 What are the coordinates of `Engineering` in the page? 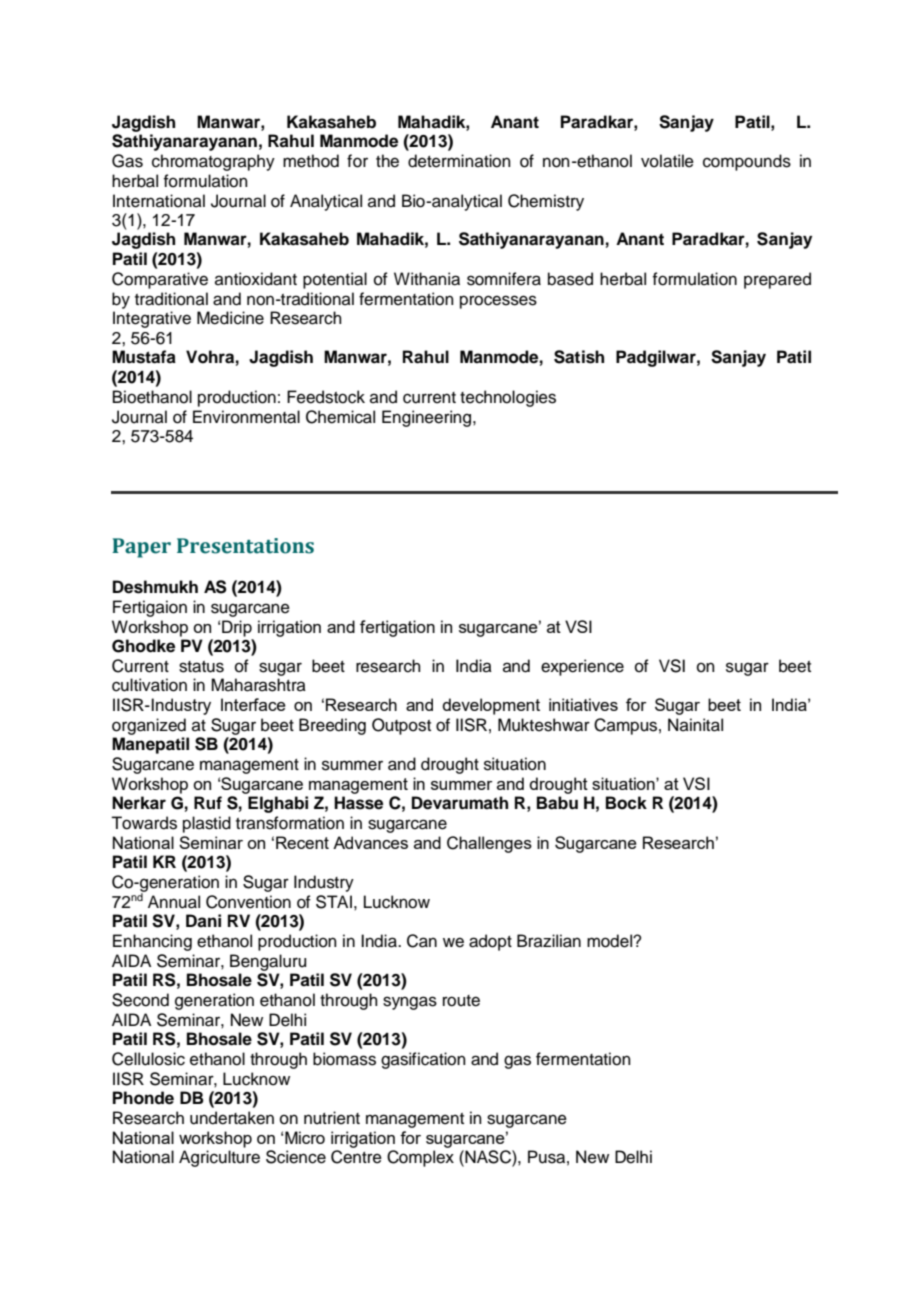 It's located at (428, 418).
